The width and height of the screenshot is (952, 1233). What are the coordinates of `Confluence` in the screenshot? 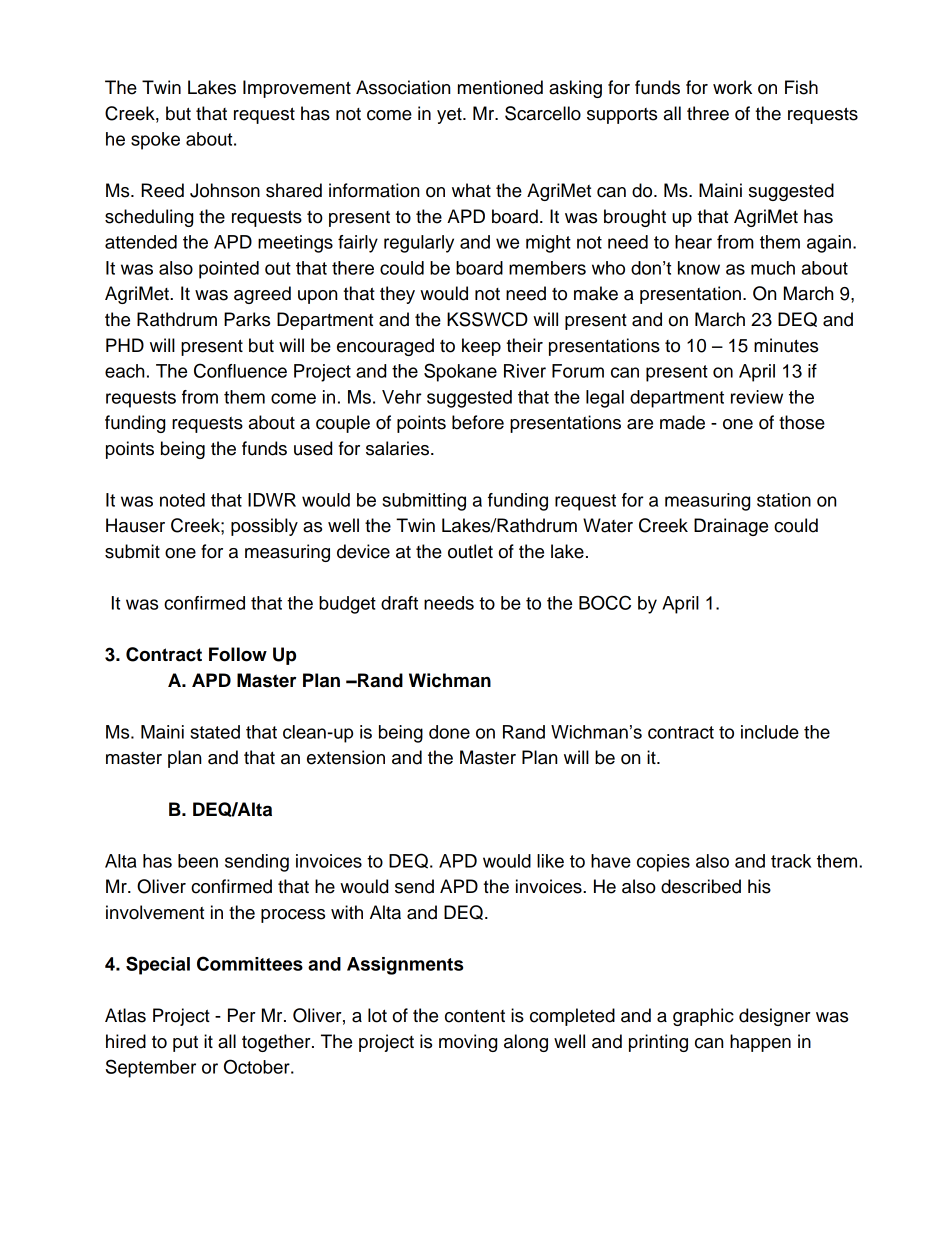 It's located at (240, 370).
